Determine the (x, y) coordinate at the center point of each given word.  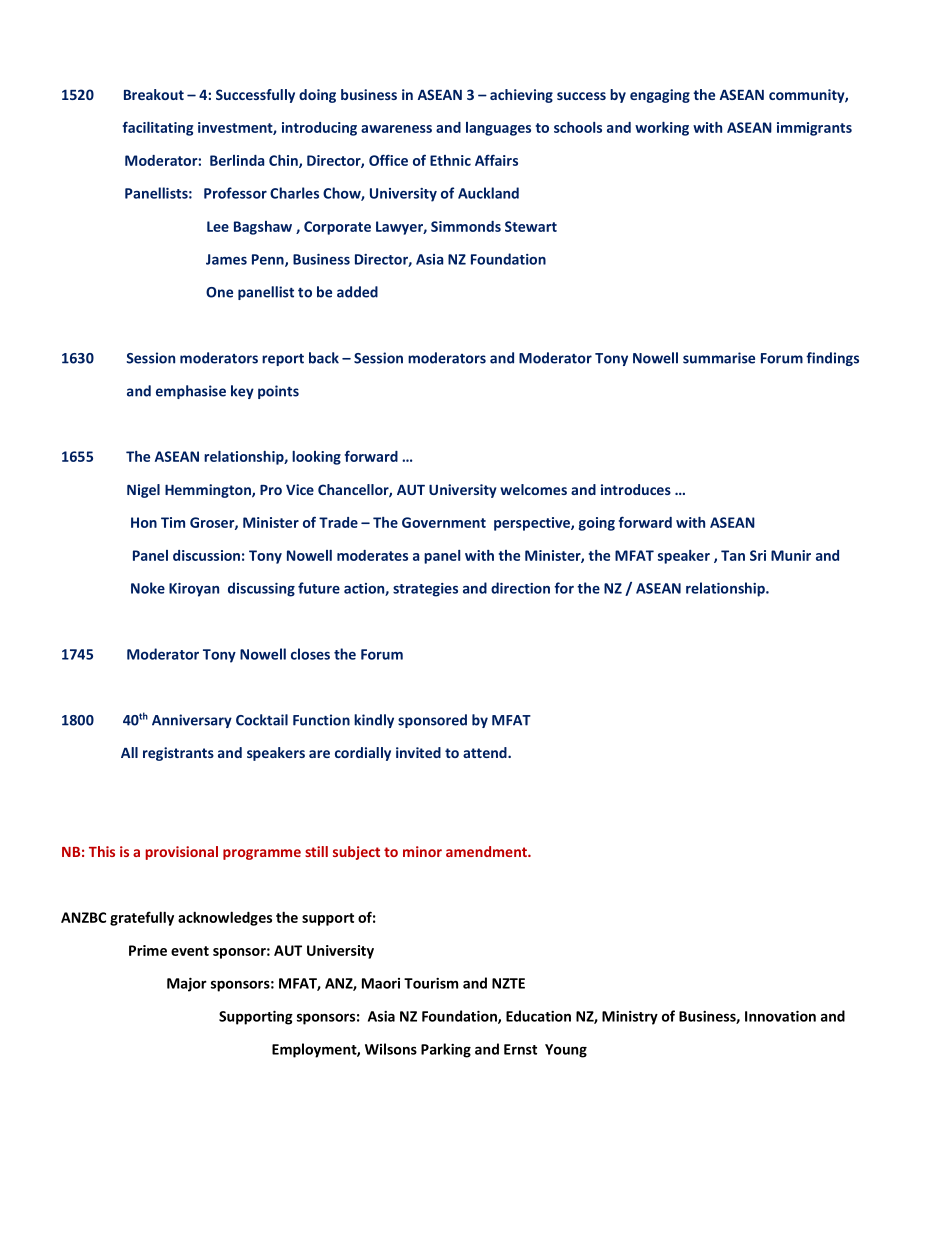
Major (187, 985)
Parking (446, 1050)
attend (486, 752)
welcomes (533, 489)
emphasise (191, 392)
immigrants (814, 129)
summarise (719, 358)
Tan (733, 555)
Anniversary (192, 721)
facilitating (158, 128)
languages (498, 129)
